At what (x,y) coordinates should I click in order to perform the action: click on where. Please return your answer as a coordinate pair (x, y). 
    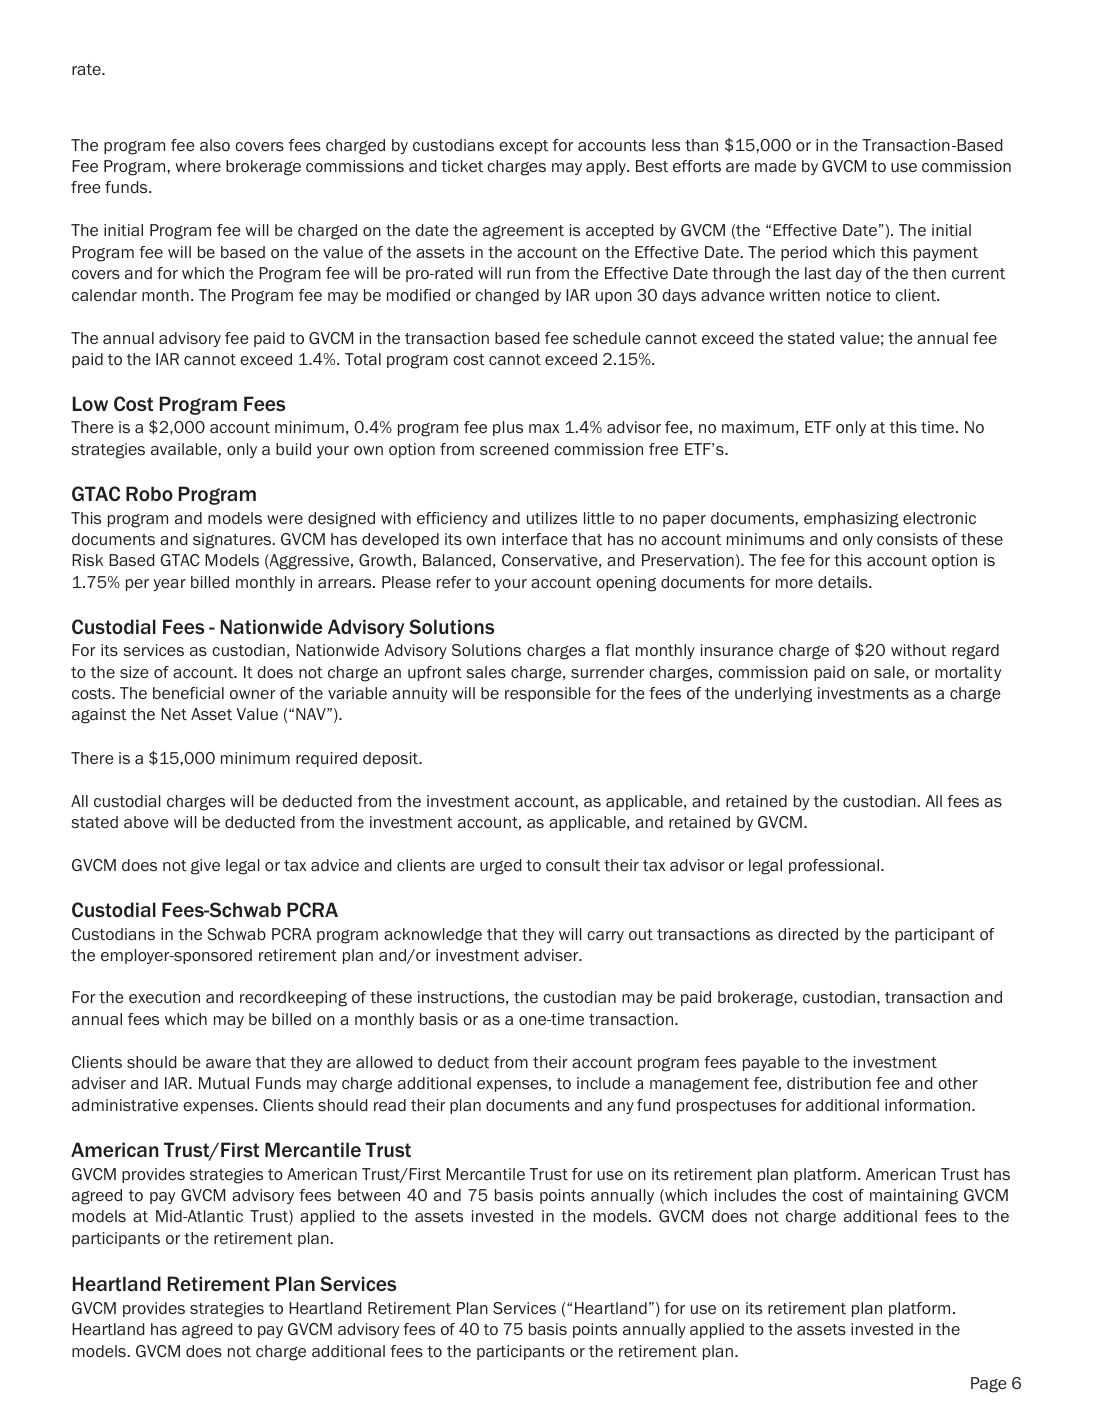
    Looking at the image, I should click on (198, 166).
